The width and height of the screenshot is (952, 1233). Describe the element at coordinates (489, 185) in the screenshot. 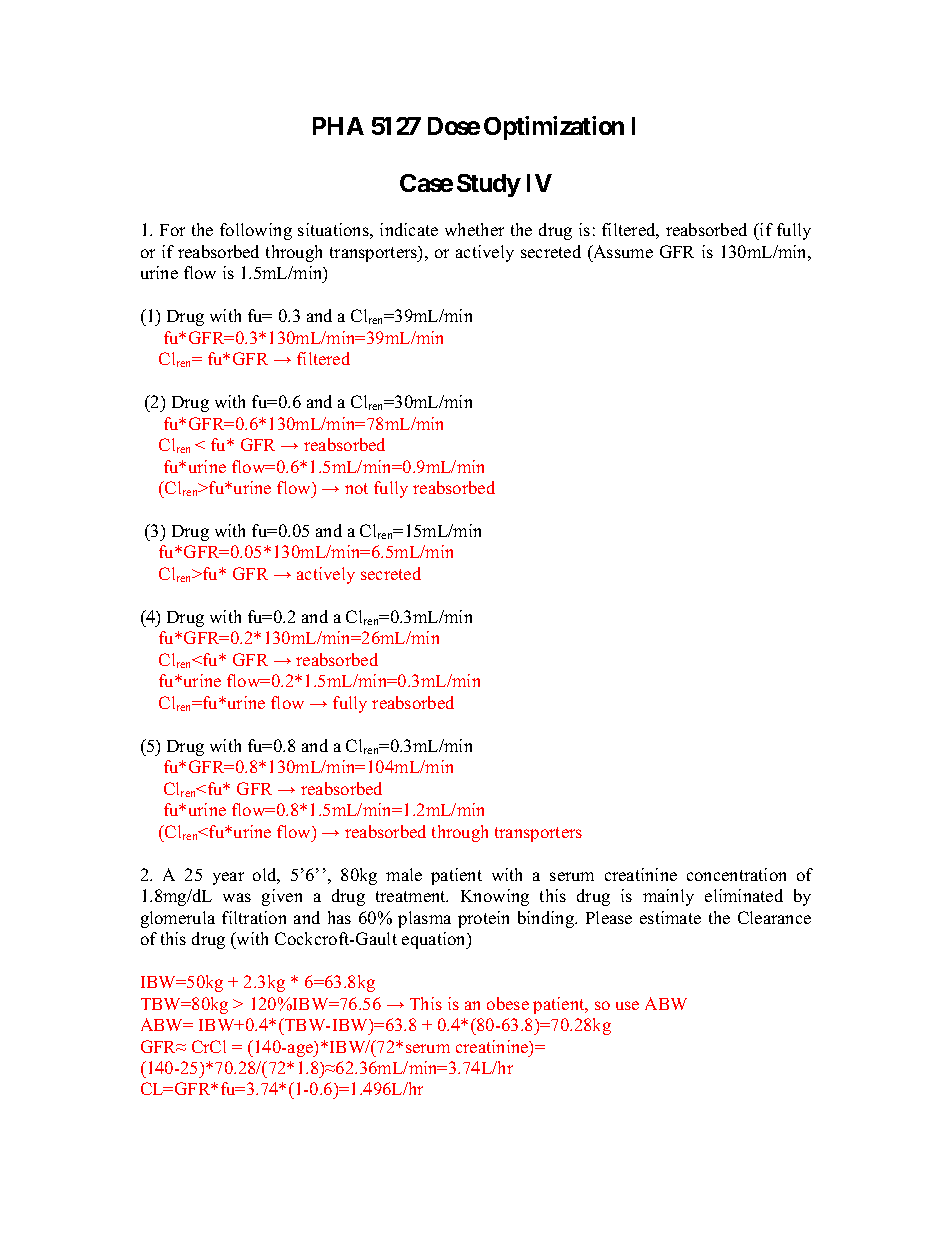

I see `Study` at that location.
